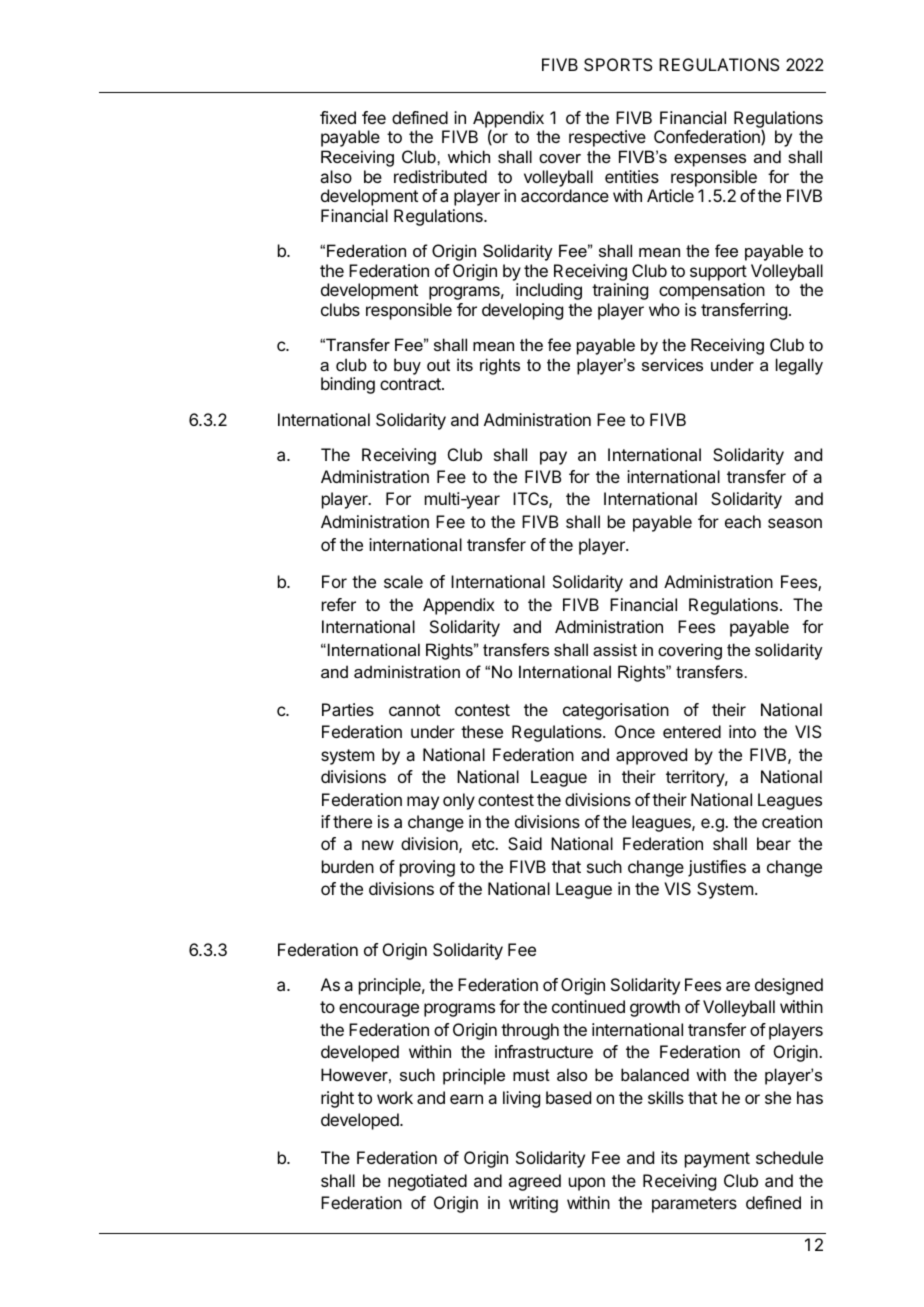 The height and width of the image is (1307, 924). I want to click on payment, so click(717, 1160).
